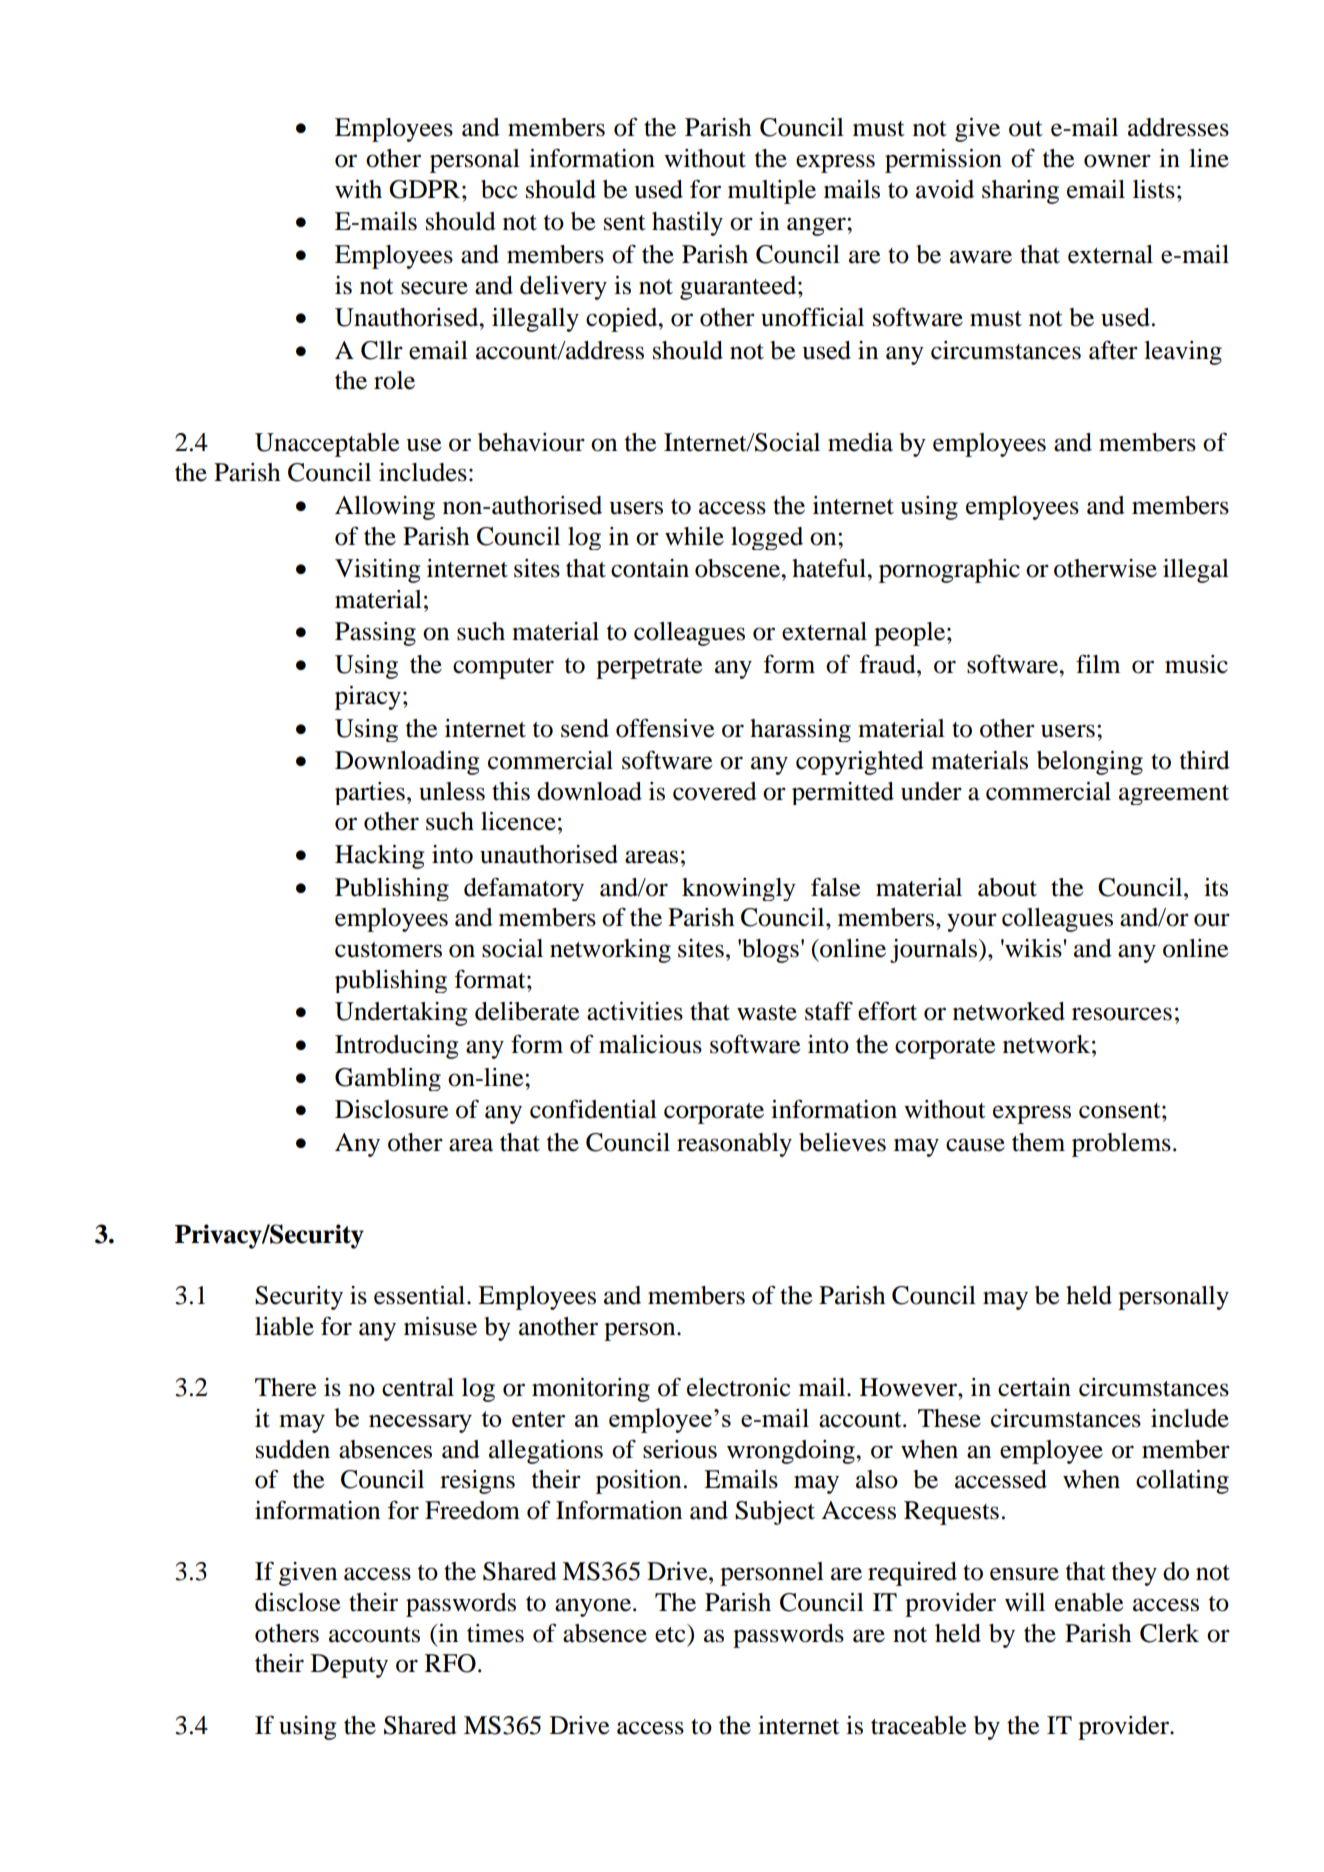 Image resolution: width=1324 pixels, height=1872 pixels. What do you see at coordinates (1154, 189) in the screenshot?
I see `lists` at bounding box center [1154, 189].
